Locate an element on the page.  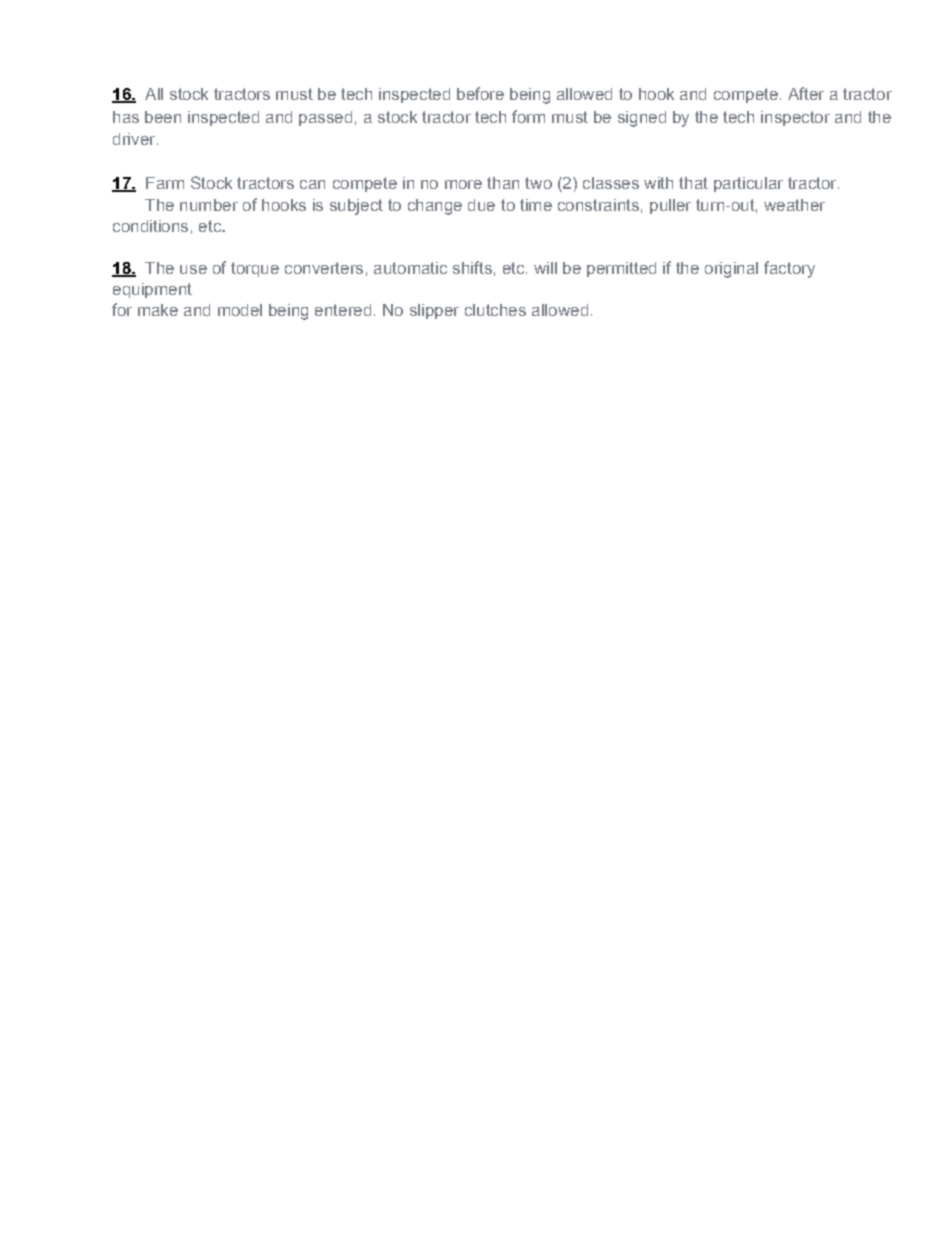
been is located at coordinates (163, 117).
